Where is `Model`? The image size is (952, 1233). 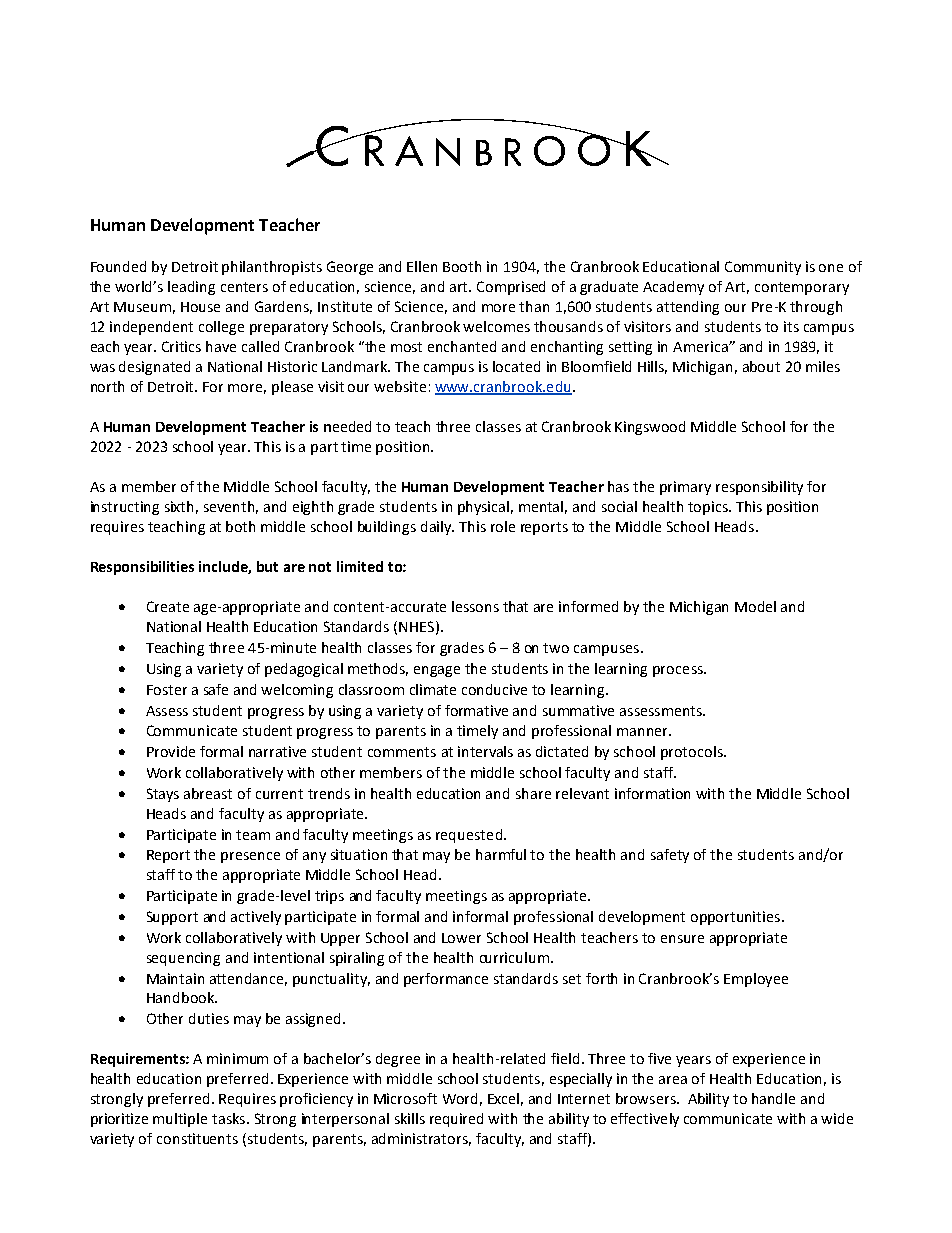 Model is located at coordinates (755, 606).
